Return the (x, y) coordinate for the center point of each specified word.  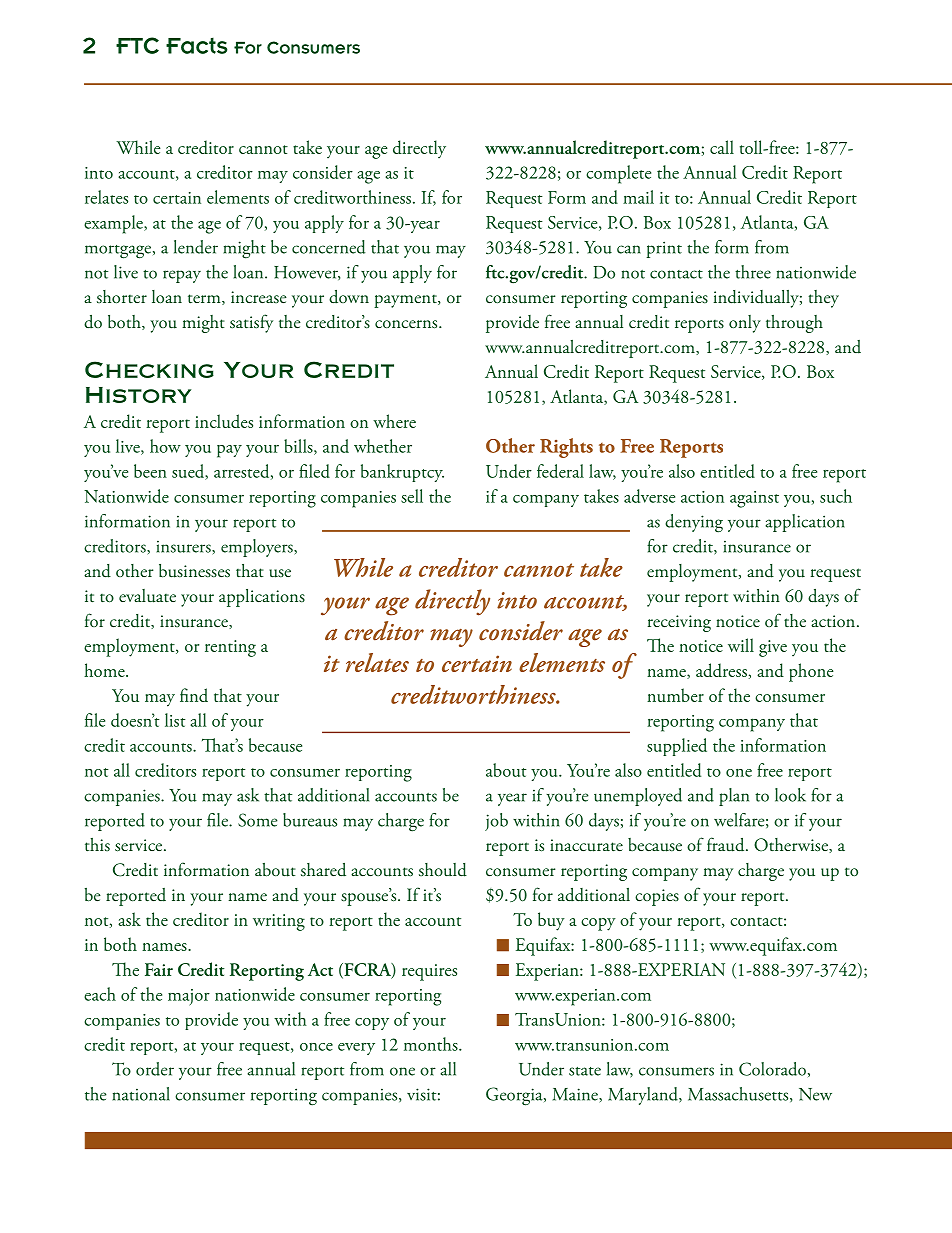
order (155, 1069)
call (722, 147)
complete (618, 174)
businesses (194, 571)
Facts (197, 45)
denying (694, 523)
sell (412, 496)
